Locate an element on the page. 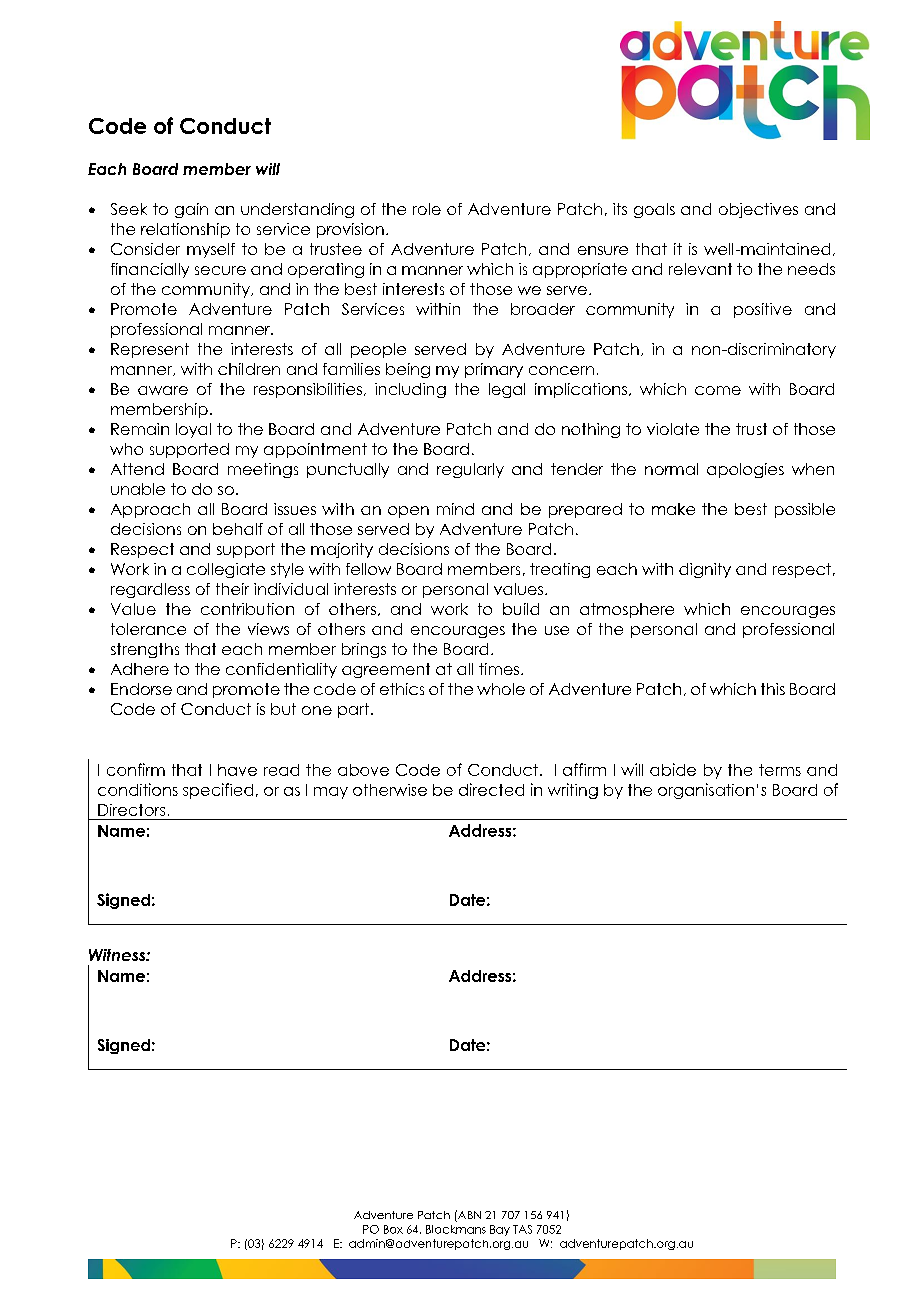  myself is located at coordinates (211, 250).
